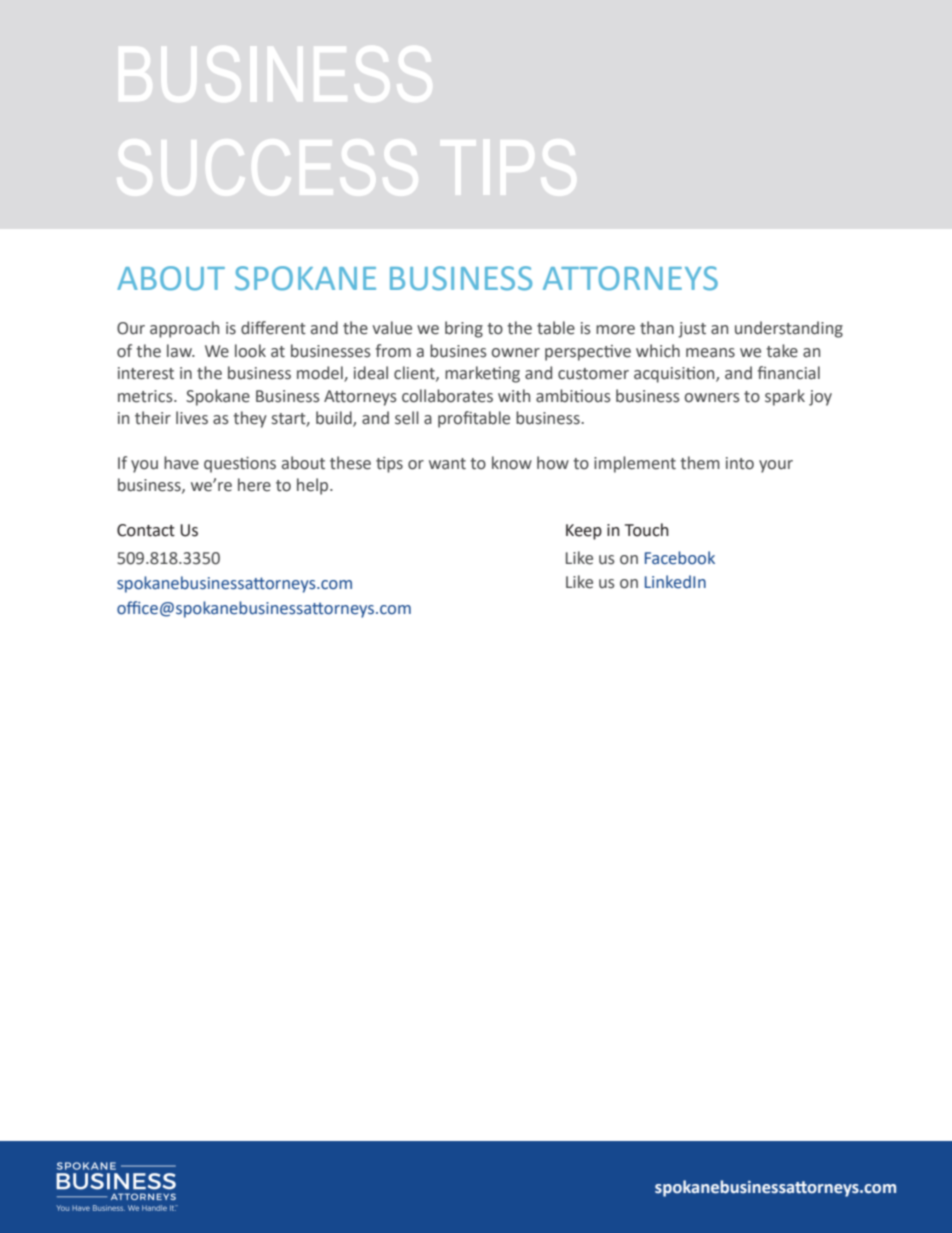 This page has height=1233, width=952. Describe the element at coordinates (146, 530) in the page. I see `Contact` at that location.
